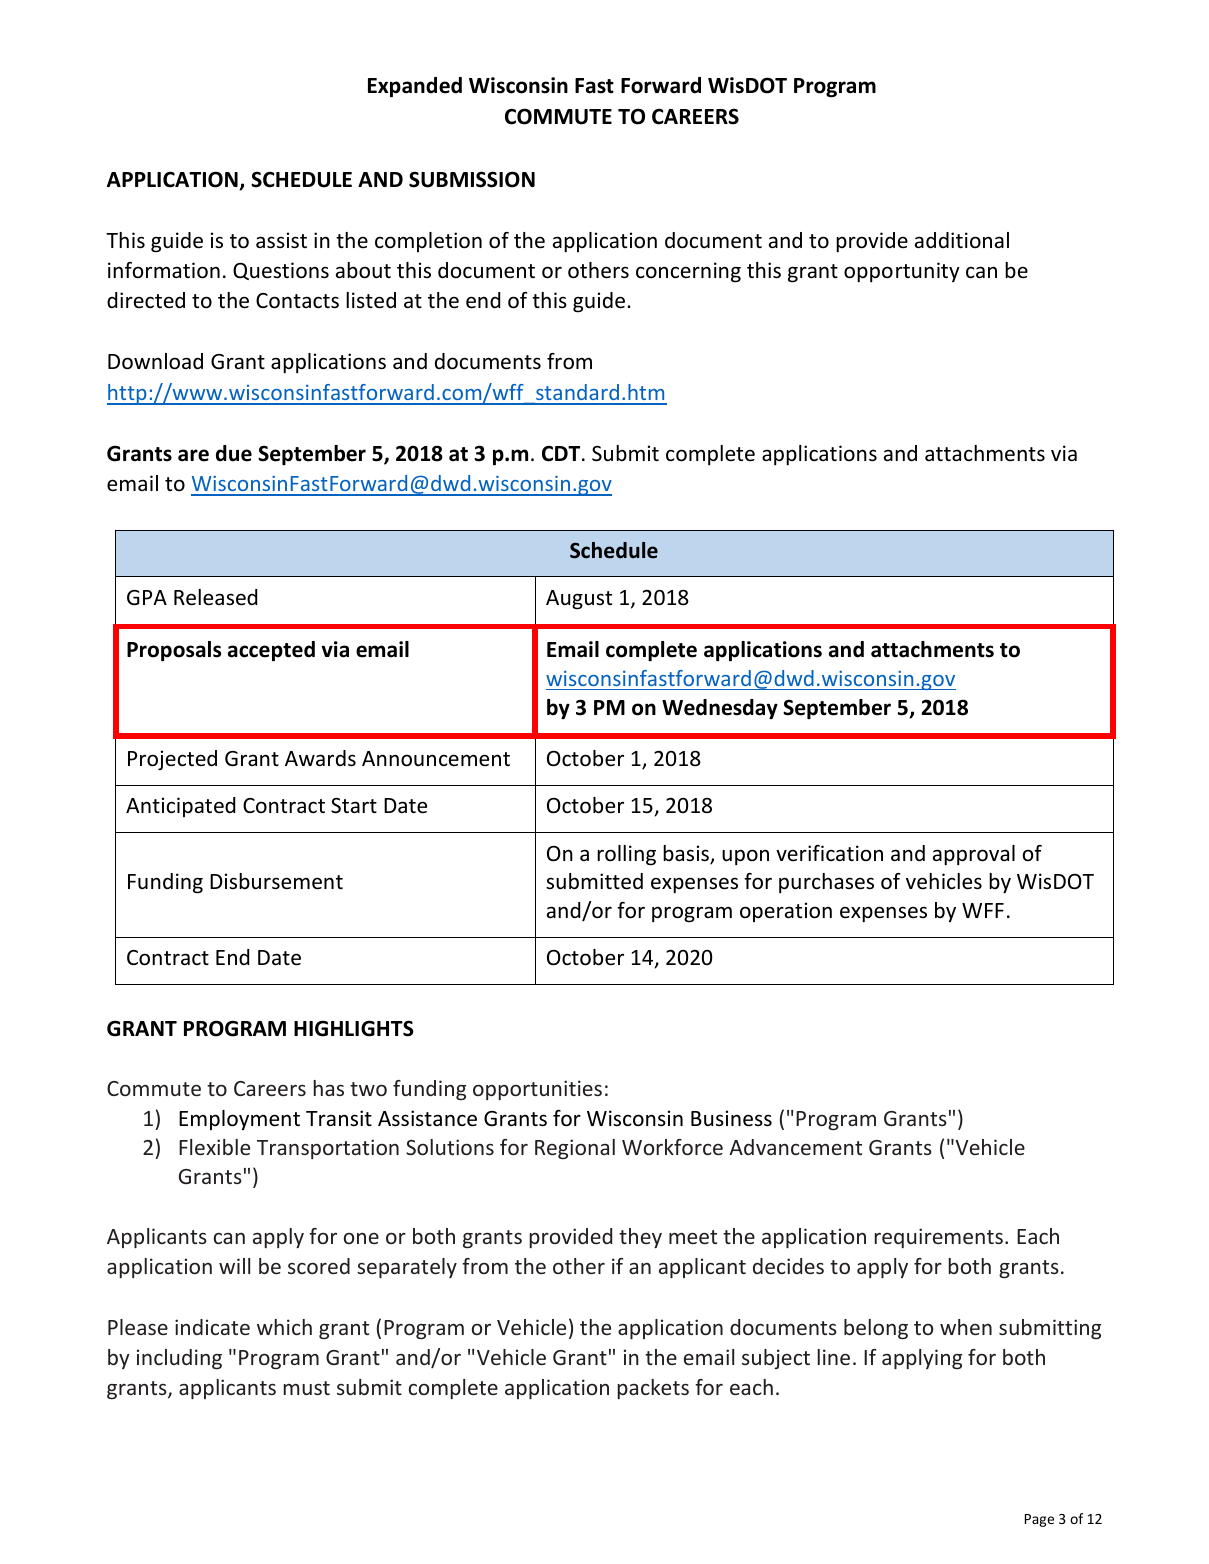  I want to click on Expanded, so click(415, 87).
